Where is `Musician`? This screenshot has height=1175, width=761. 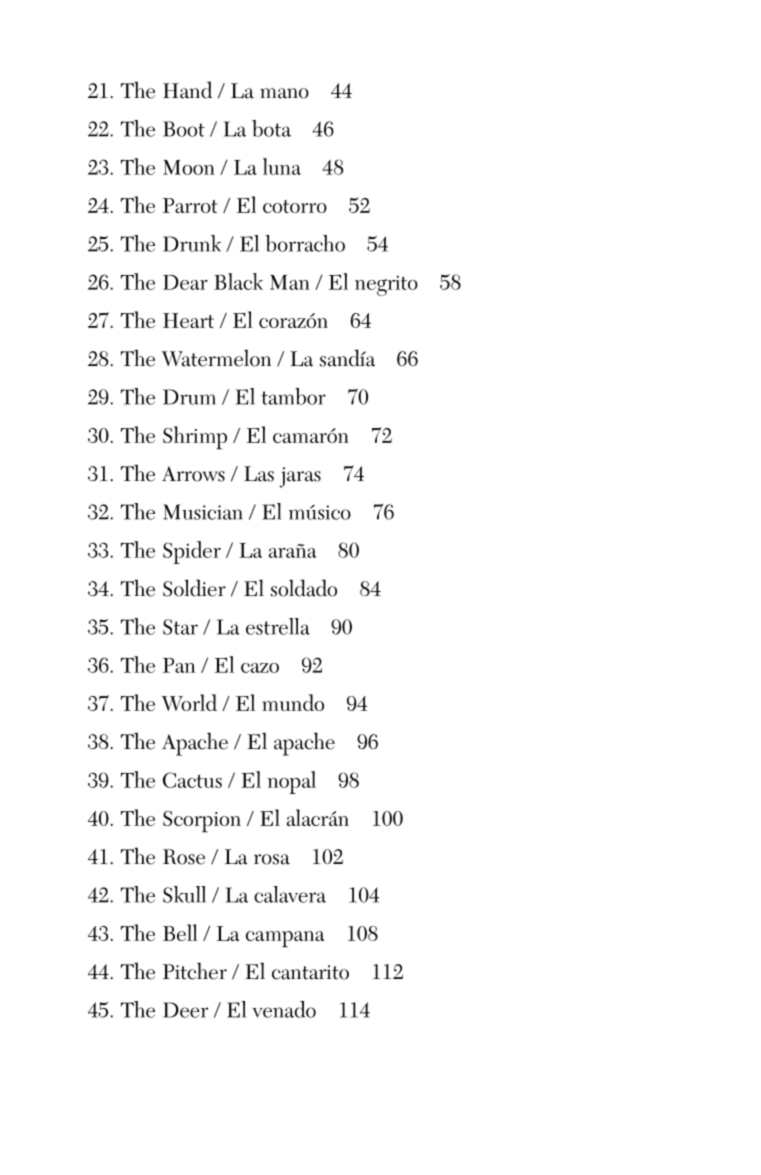
Musician is located at coordinates (203, 512).
